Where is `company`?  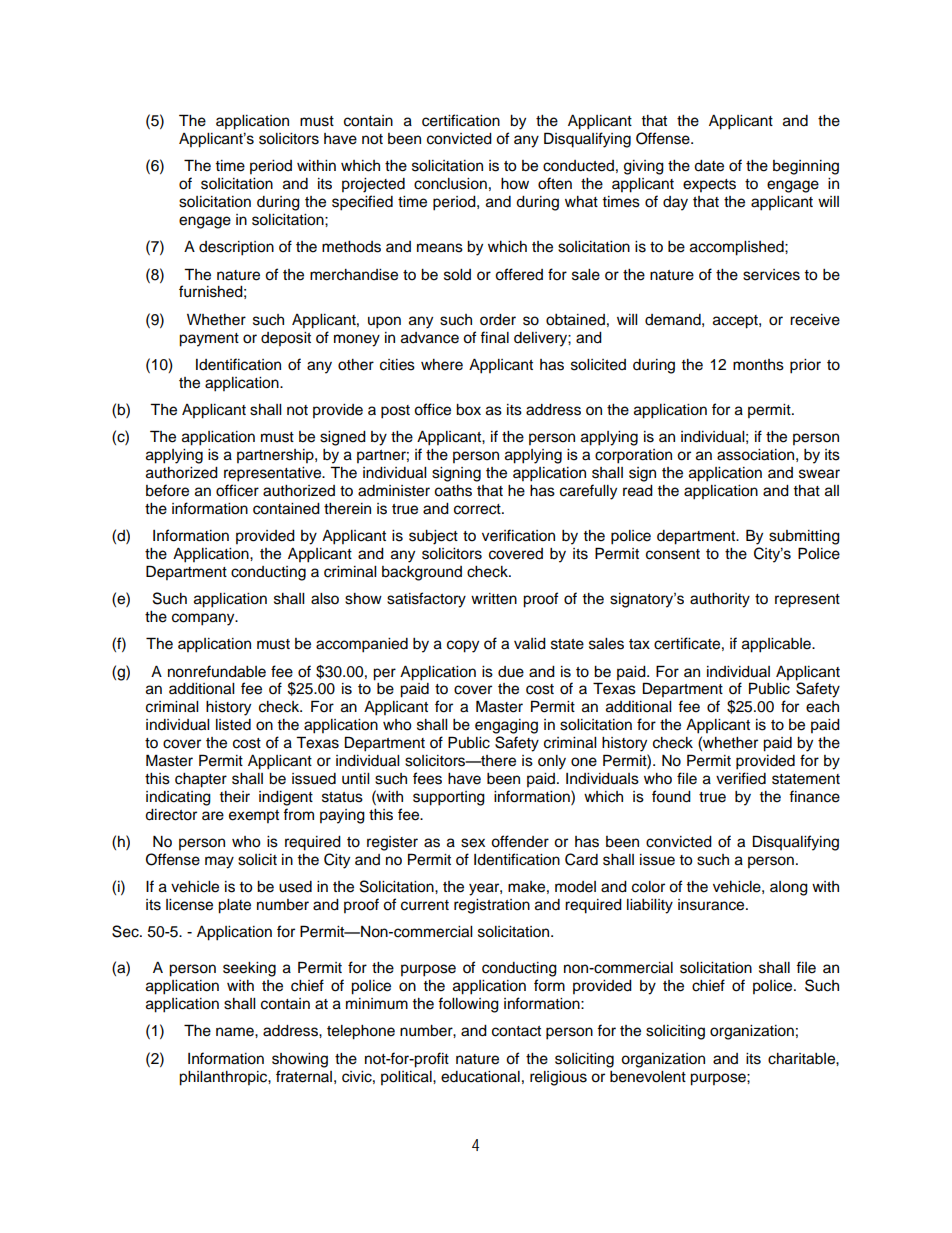
company is located at coordinates (204, 619).
